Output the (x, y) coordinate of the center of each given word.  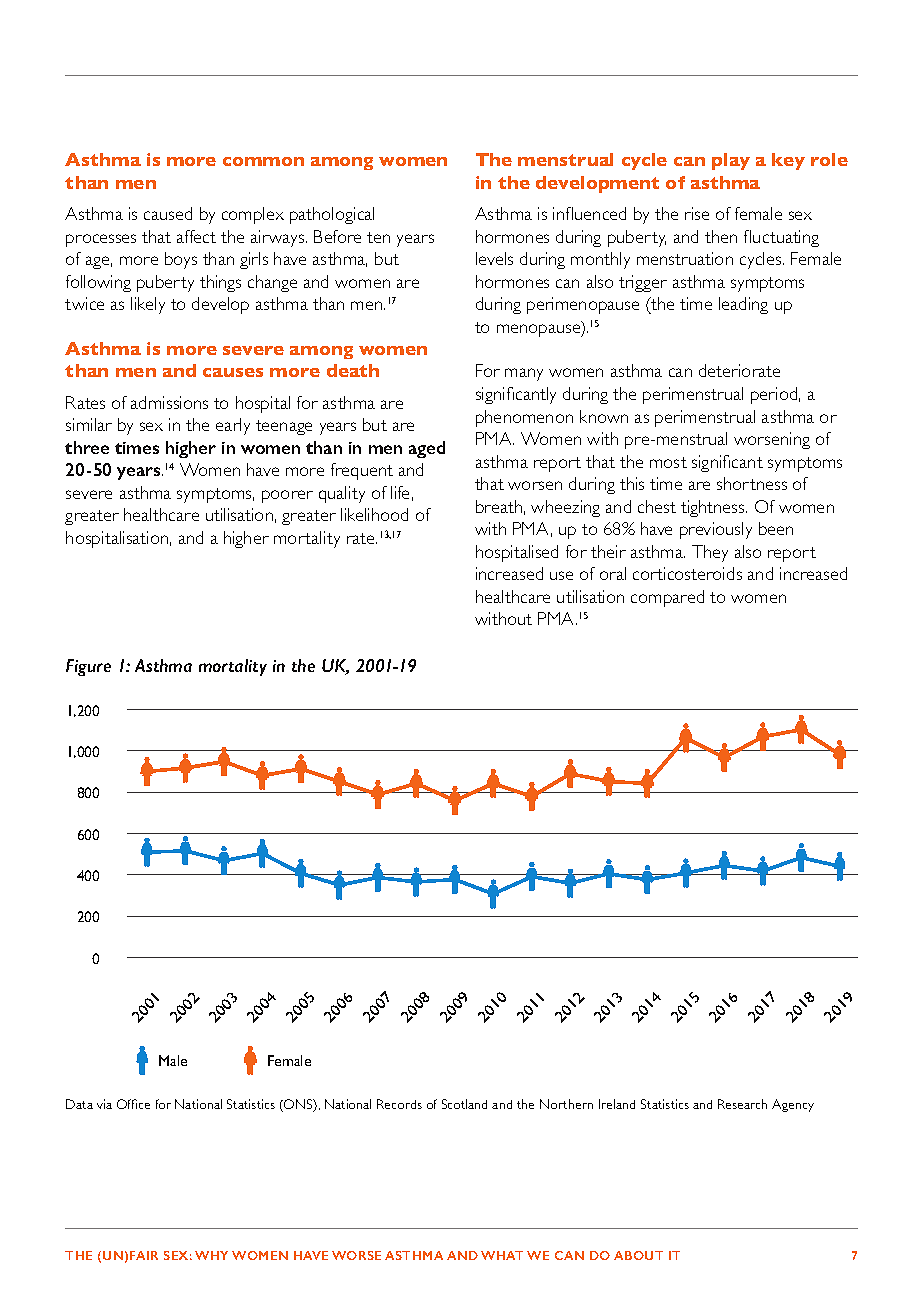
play (731, 161)
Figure (88, 667)
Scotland (464, 1104)
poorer (287, 496)
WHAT (502, 1255)
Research (742, 1104)
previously (716, 530)
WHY (211, 1255)
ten (378, 237)
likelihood (374, 514)
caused (168, 213)
